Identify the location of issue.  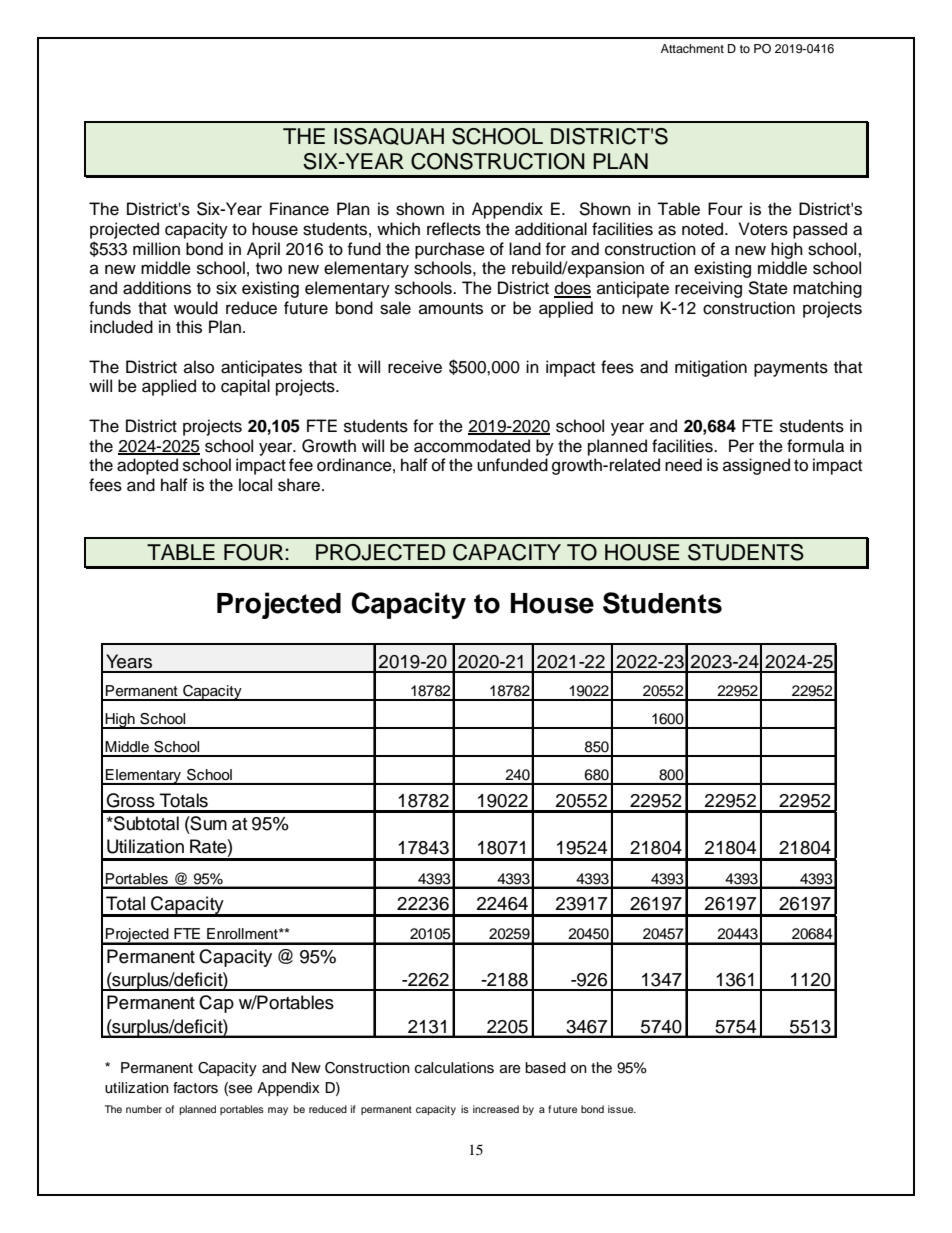
(622, 1109).
